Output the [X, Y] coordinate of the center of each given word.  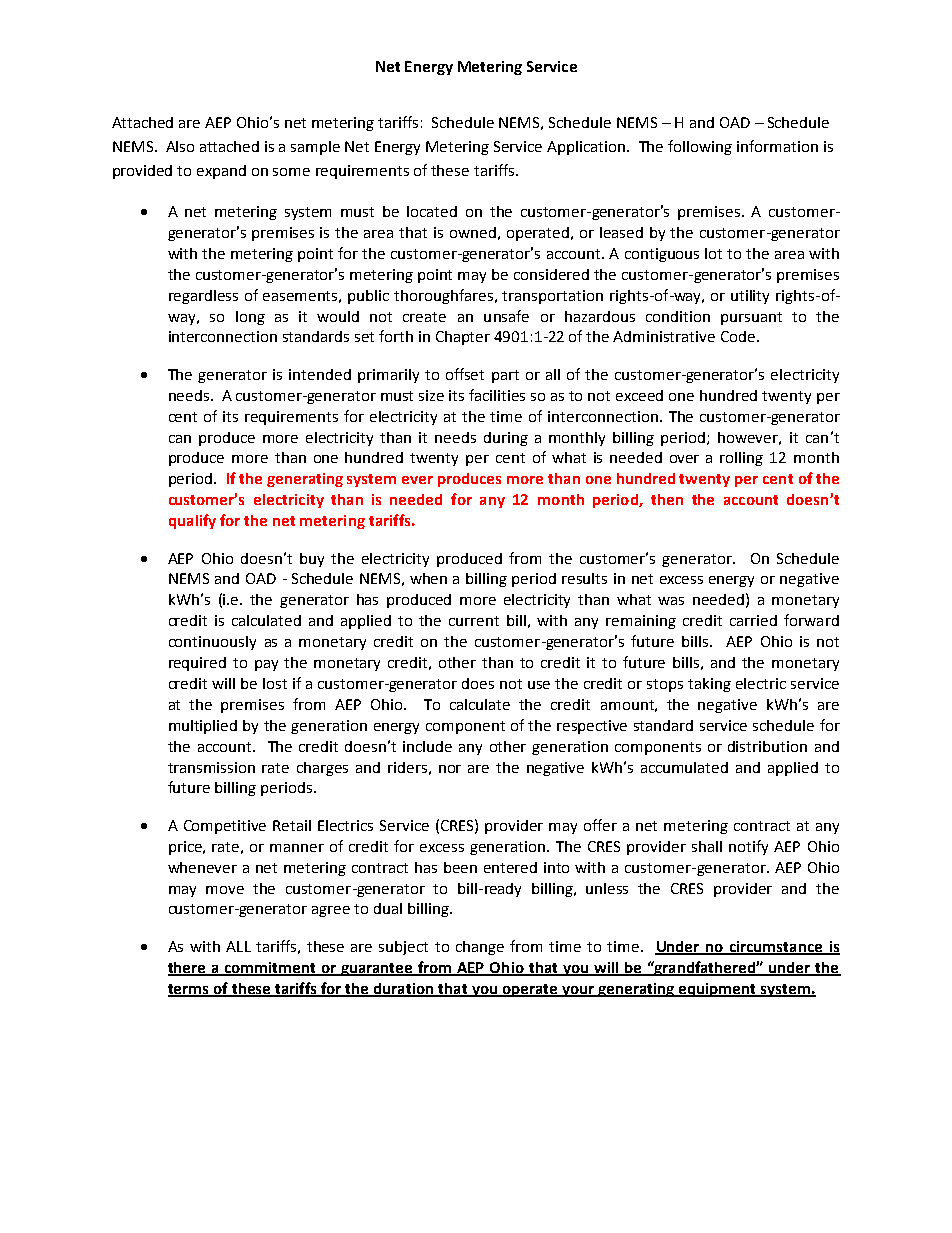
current [474, 621]
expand [221, 172]
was [671, 601]
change [480, 948]
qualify [192, 521]
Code [738, 336]
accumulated [684, 767]
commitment [270, 968]
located [432, 211]
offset [465, 374]
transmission [211, 767]
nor [450, 769]
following [700, 147]
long [250, 318]
